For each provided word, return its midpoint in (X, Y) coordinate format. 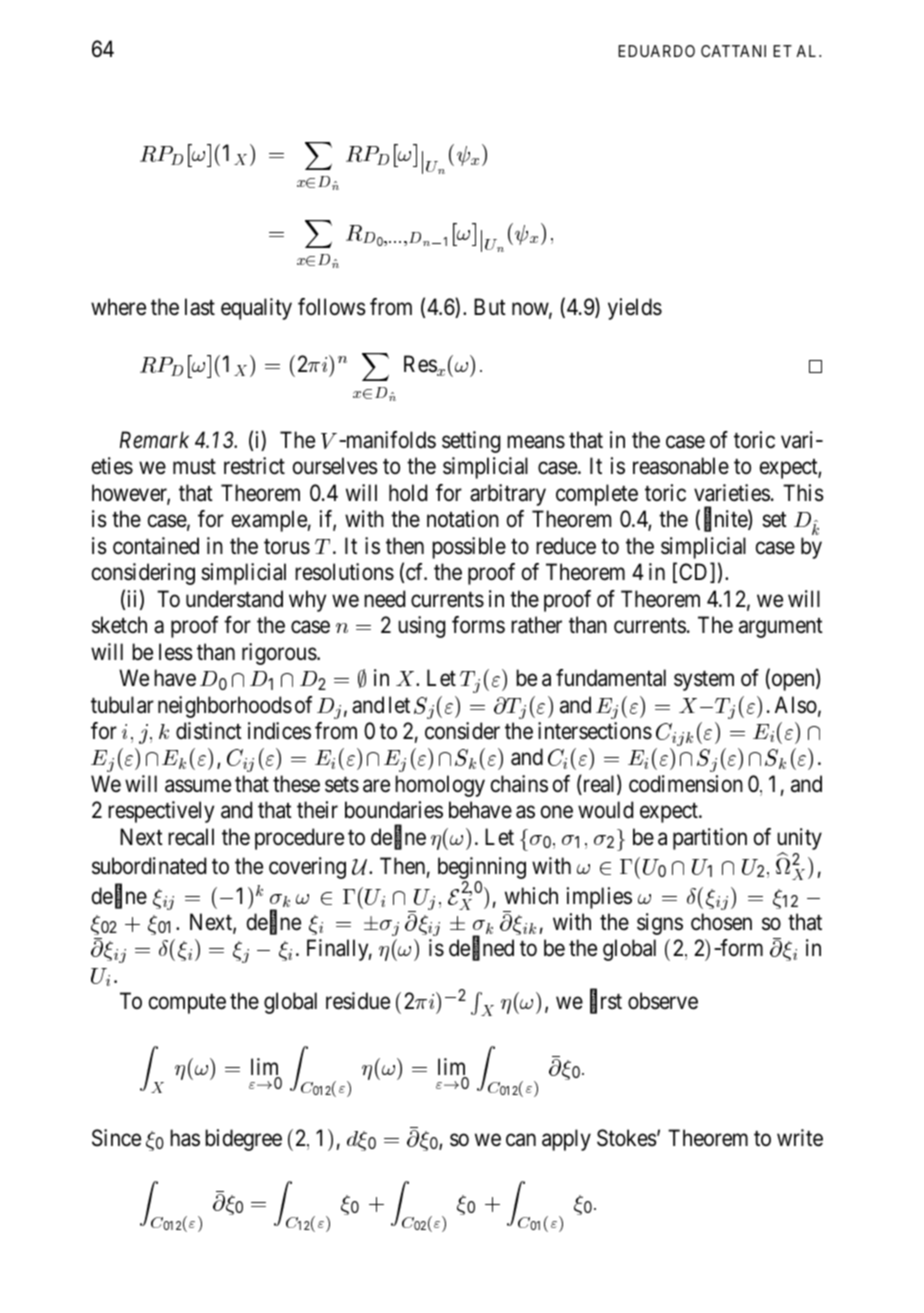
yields (635, 309)
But (490, 307)
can (521, 1140)
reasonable (681, 466)
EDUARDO (656, 51)
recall (191, 837)
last (200, 307)
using (421, 627)
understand (234, 599)
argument (781, 628)
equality (256, 309)
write (800, 1138)
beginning (482, 868)
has (185, 1138)
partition (710, 839)
